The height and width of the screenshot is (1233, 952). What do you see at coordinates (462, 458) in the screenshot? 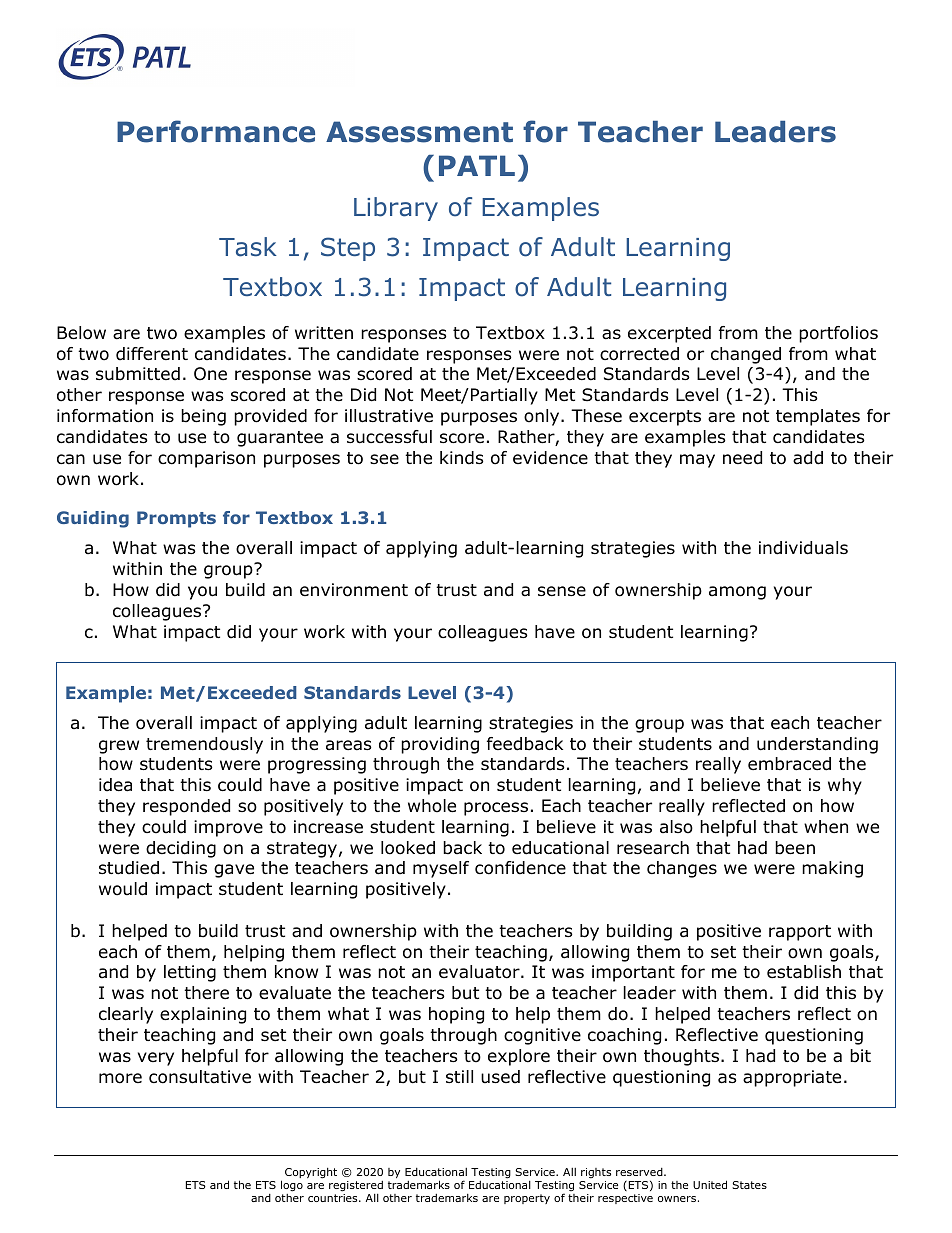
I see `kinds` at bounding box center [462, 458].
